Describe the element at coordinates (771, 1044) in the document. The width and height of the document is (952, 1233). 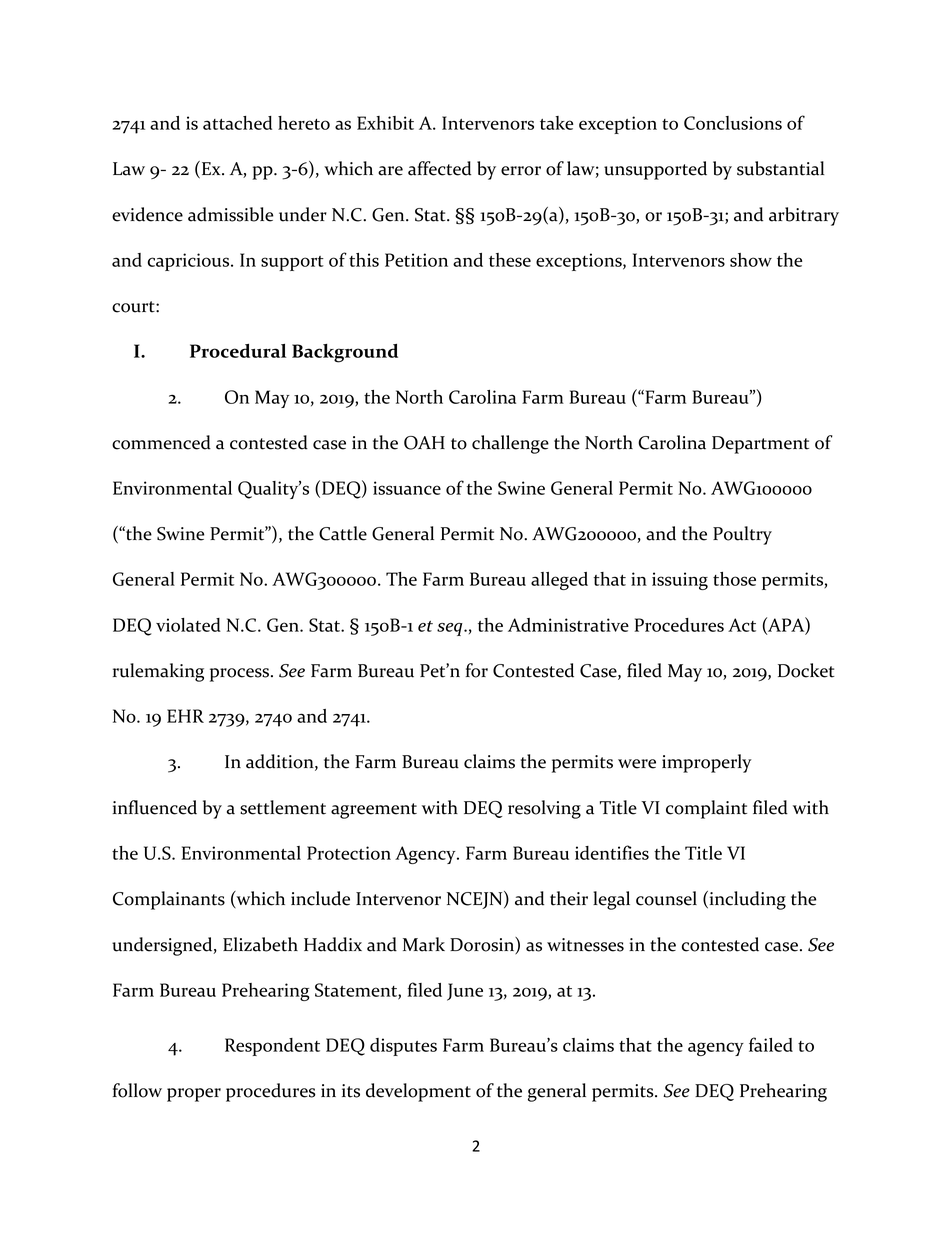
I see `failed` at that location.
